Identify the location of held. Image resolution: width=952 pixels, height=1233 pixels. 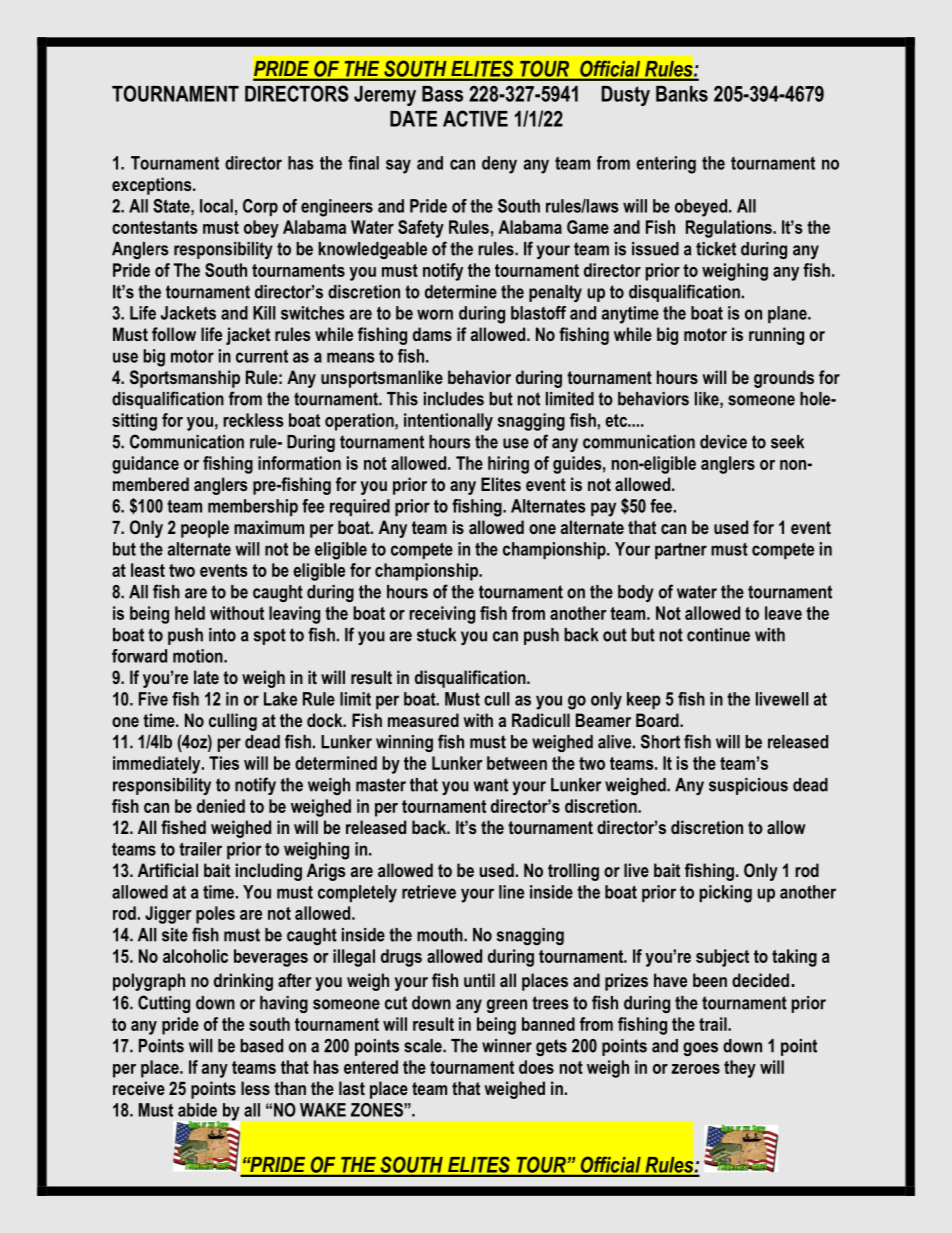
(190, 613).
